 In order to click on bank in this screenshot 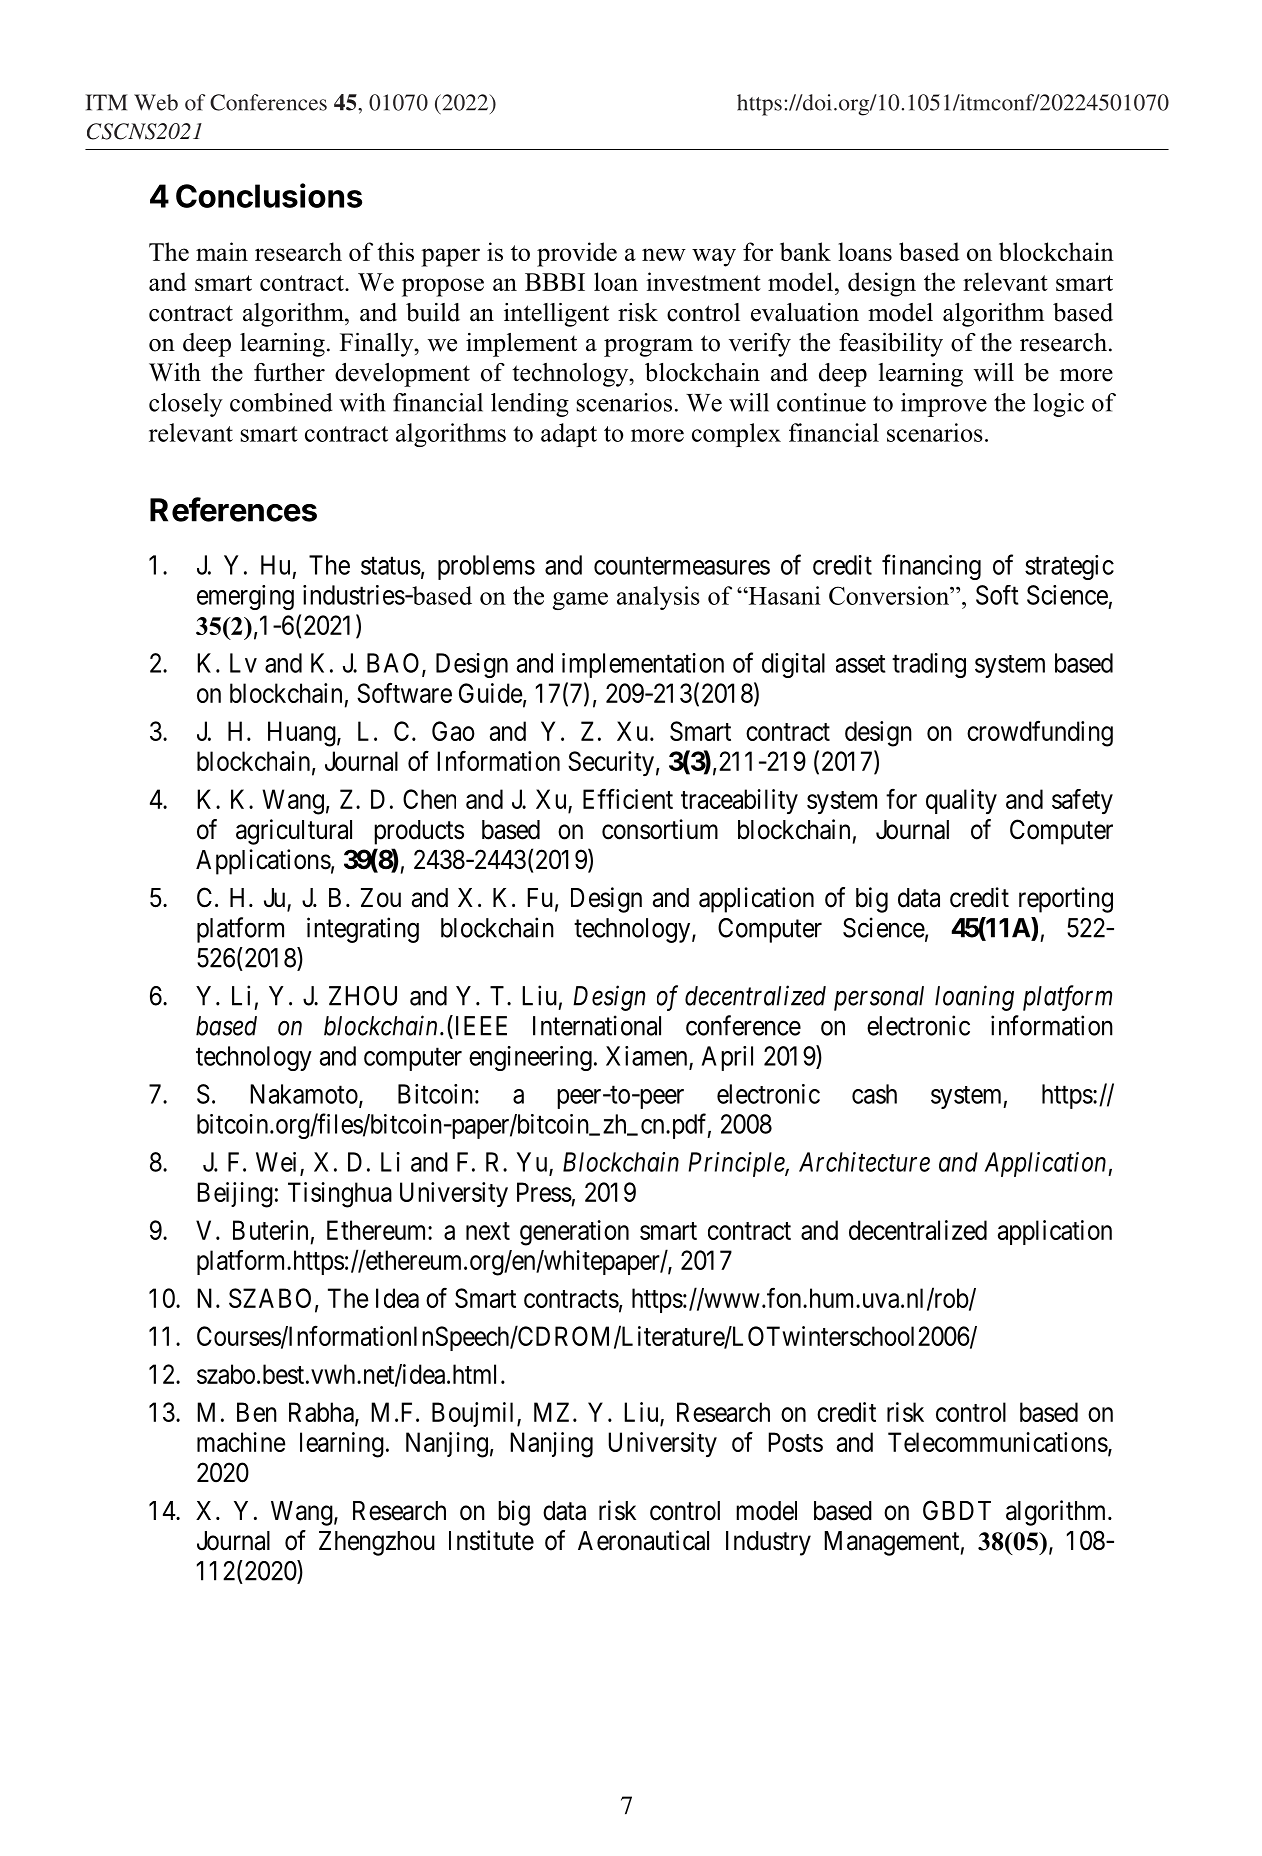, I will do `click(805, 251)`.
